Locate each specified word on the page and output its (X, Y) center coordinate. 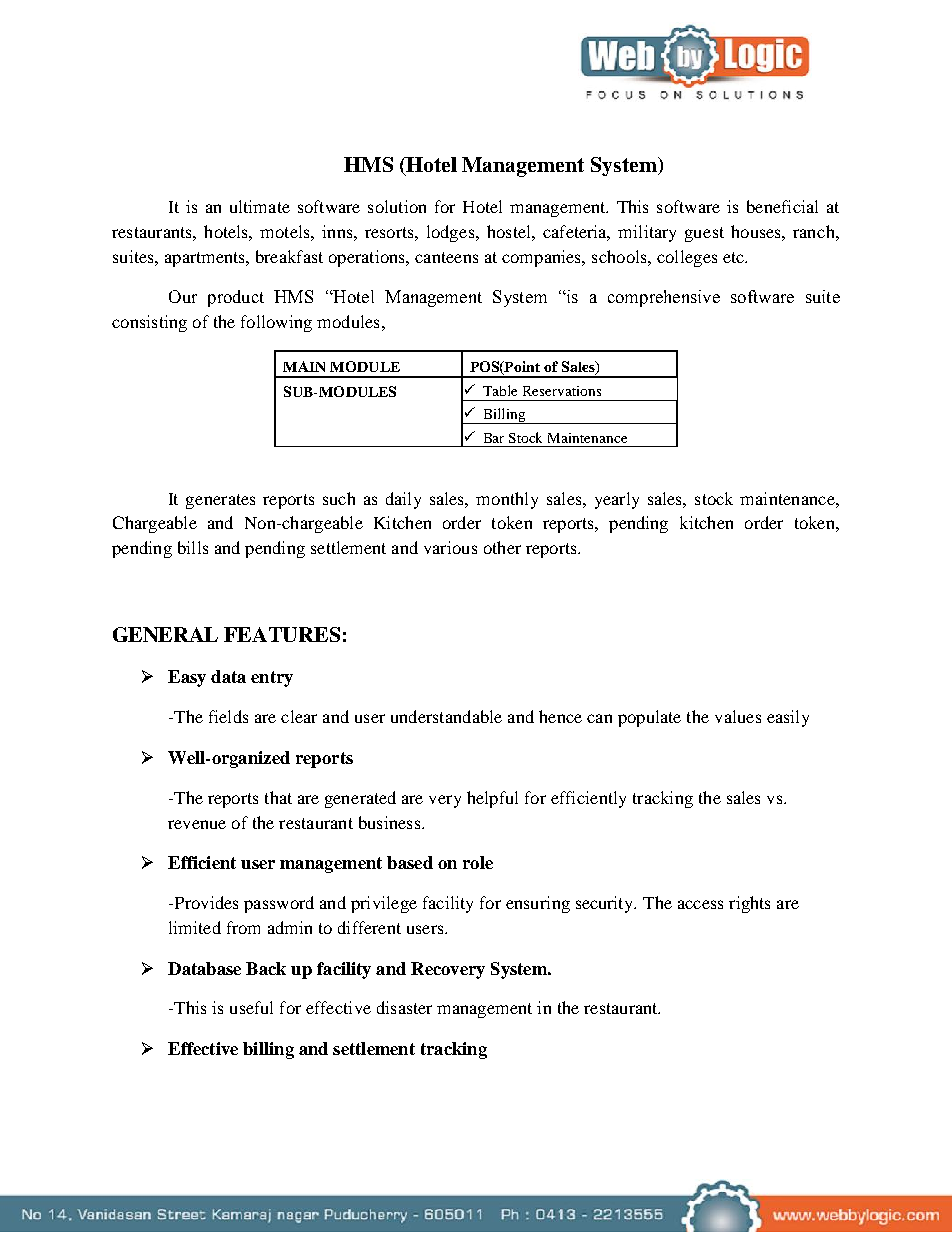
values (738, 716)
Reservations (562, 391)
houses (757, 231)
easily (788, 718)
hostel (510, 231)
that (278, 797)
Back (266, 968)
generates (220, 501)
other (502, 547)
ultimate (260, 206)
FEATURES (282, 634)
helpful (492, 799)
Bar (494, 438)
